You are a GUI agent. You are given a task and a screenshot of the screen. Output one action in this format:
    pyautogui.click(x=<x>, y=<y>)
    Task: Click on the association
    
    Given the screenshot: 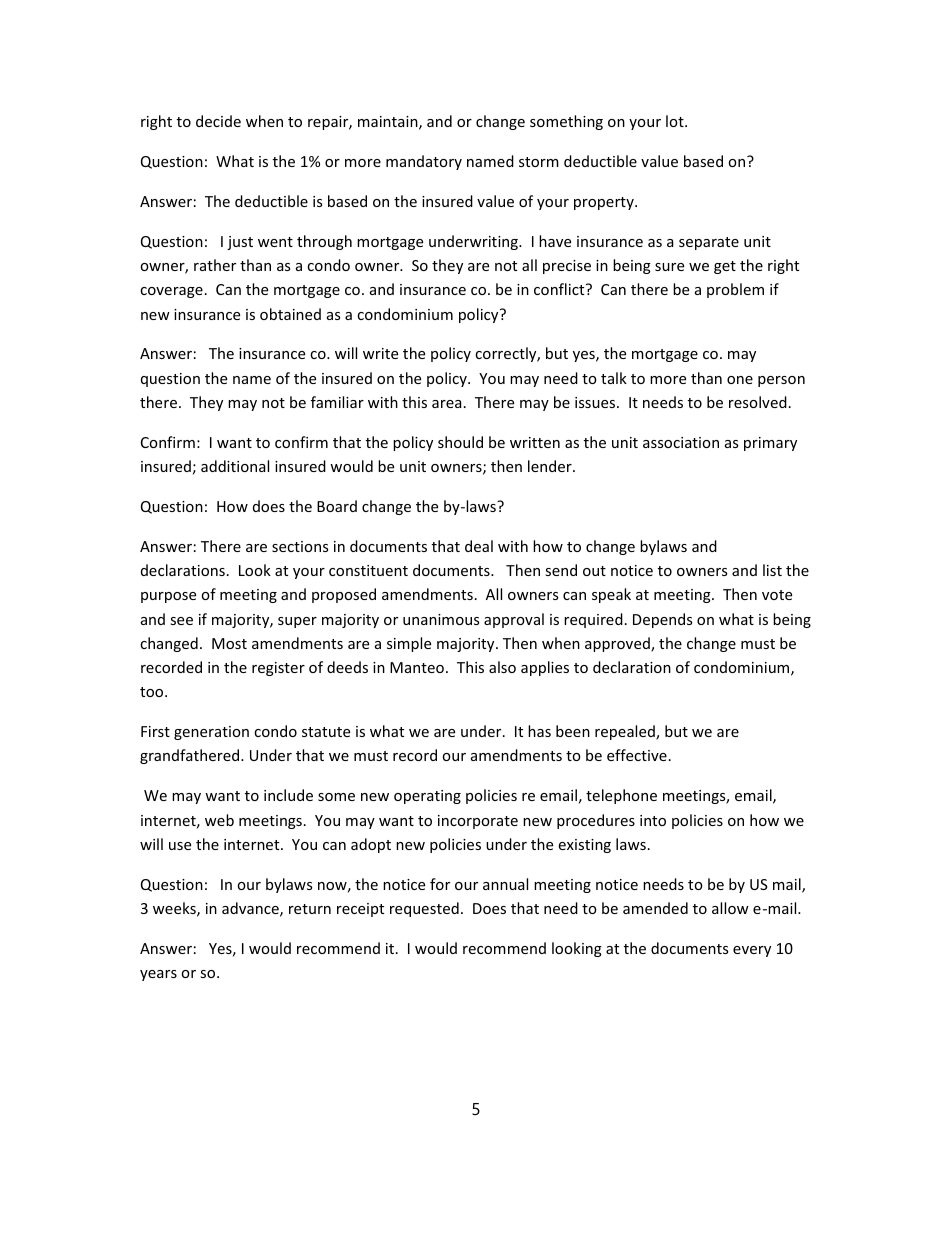 What is the action you would take?
    pyautogui.click(x=681, y=442)
